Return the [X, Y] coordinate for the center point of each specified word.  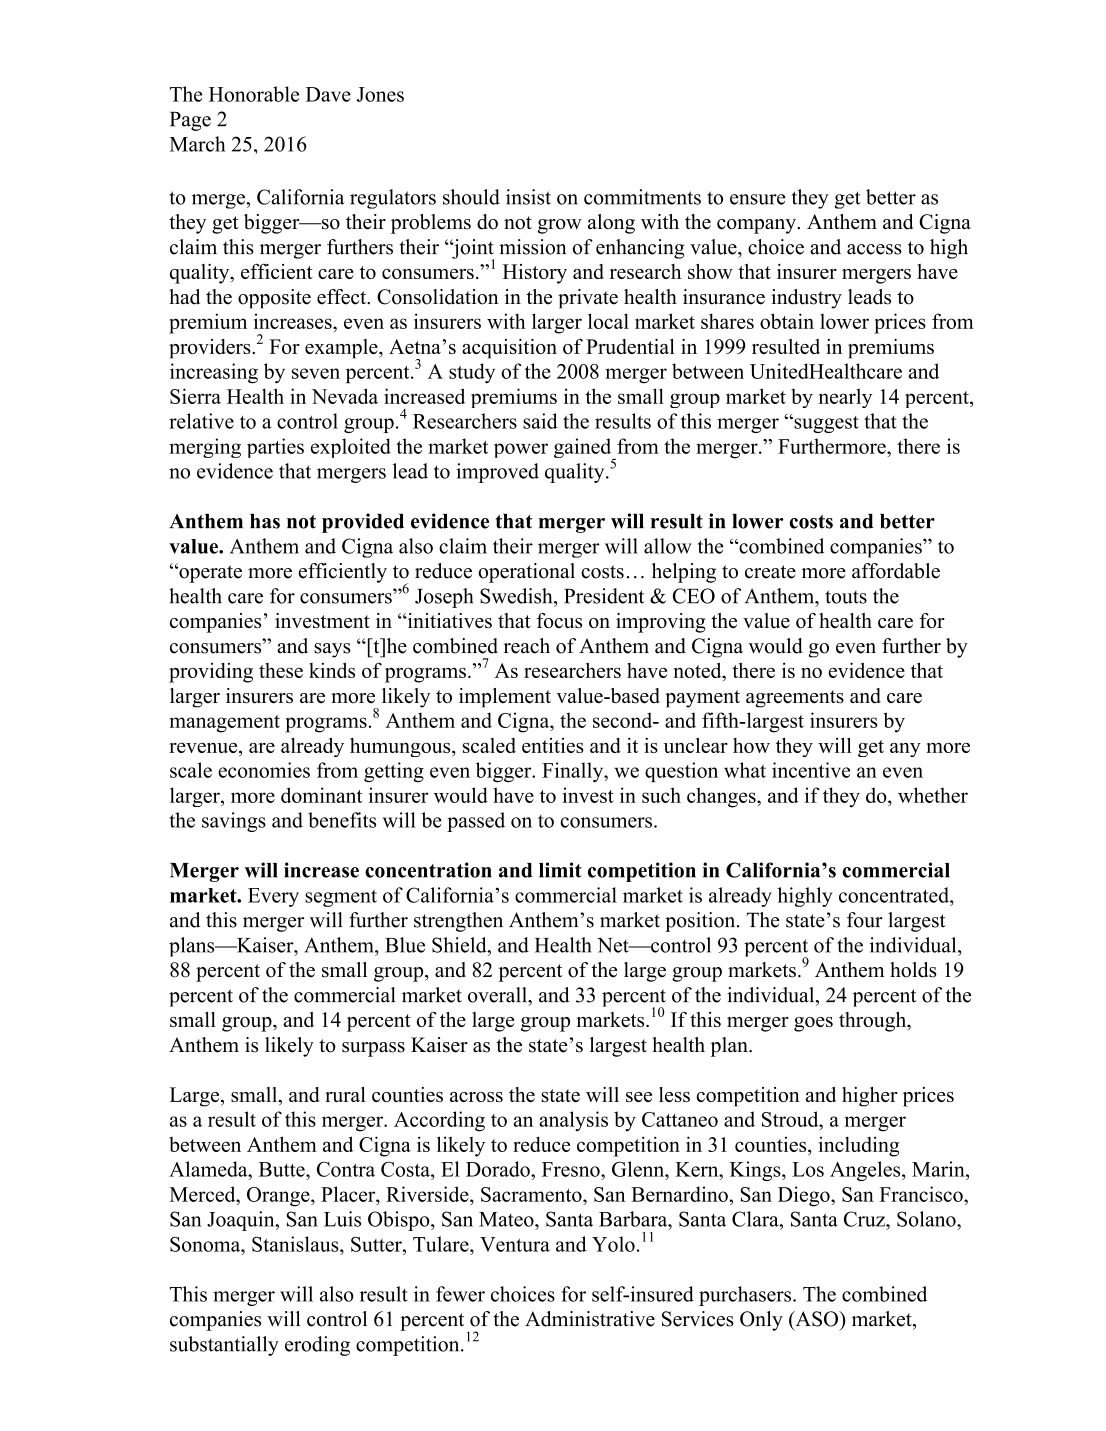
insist [528, 197]
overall [498, 995]
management [224, 724]
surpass [373, 1049]
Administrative [590, 1319]
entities [553, 745]
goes [813, 1024]
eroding [317, 1346]
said [540, 421]
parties [275, 448]
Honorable [254, 94]
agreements [795, 699]
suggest [825, 424]
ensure [758, 199]
